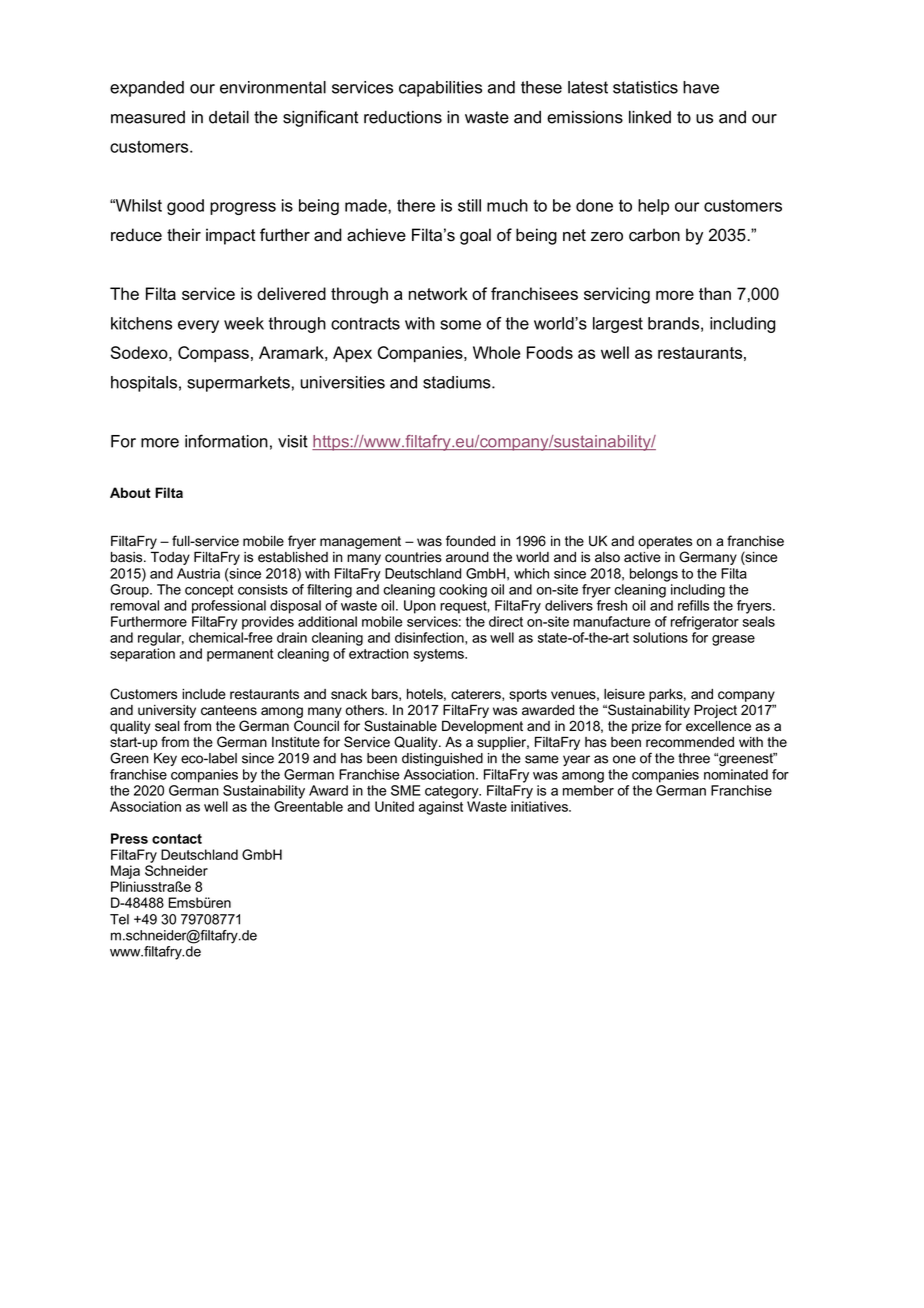 The image size is (924, 1308). I want to click on servicing, so click(617, 295).
